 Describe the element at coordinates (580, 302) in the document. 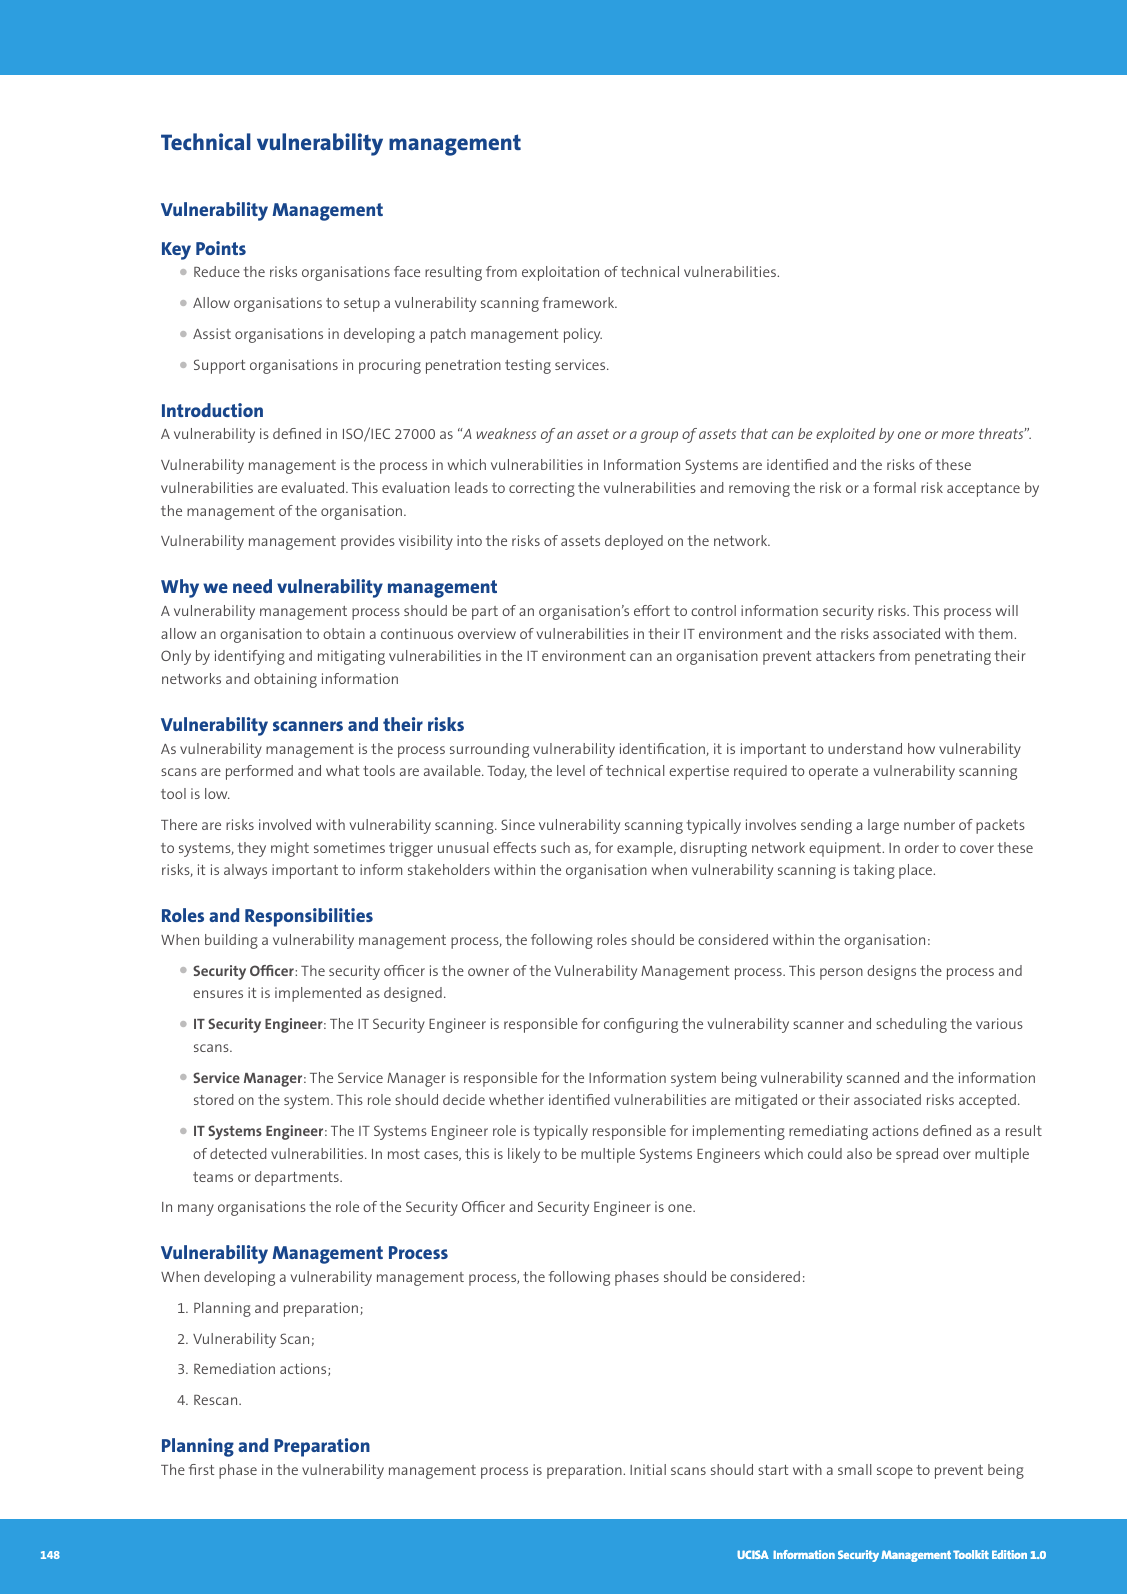

I see `framework` at that location.
